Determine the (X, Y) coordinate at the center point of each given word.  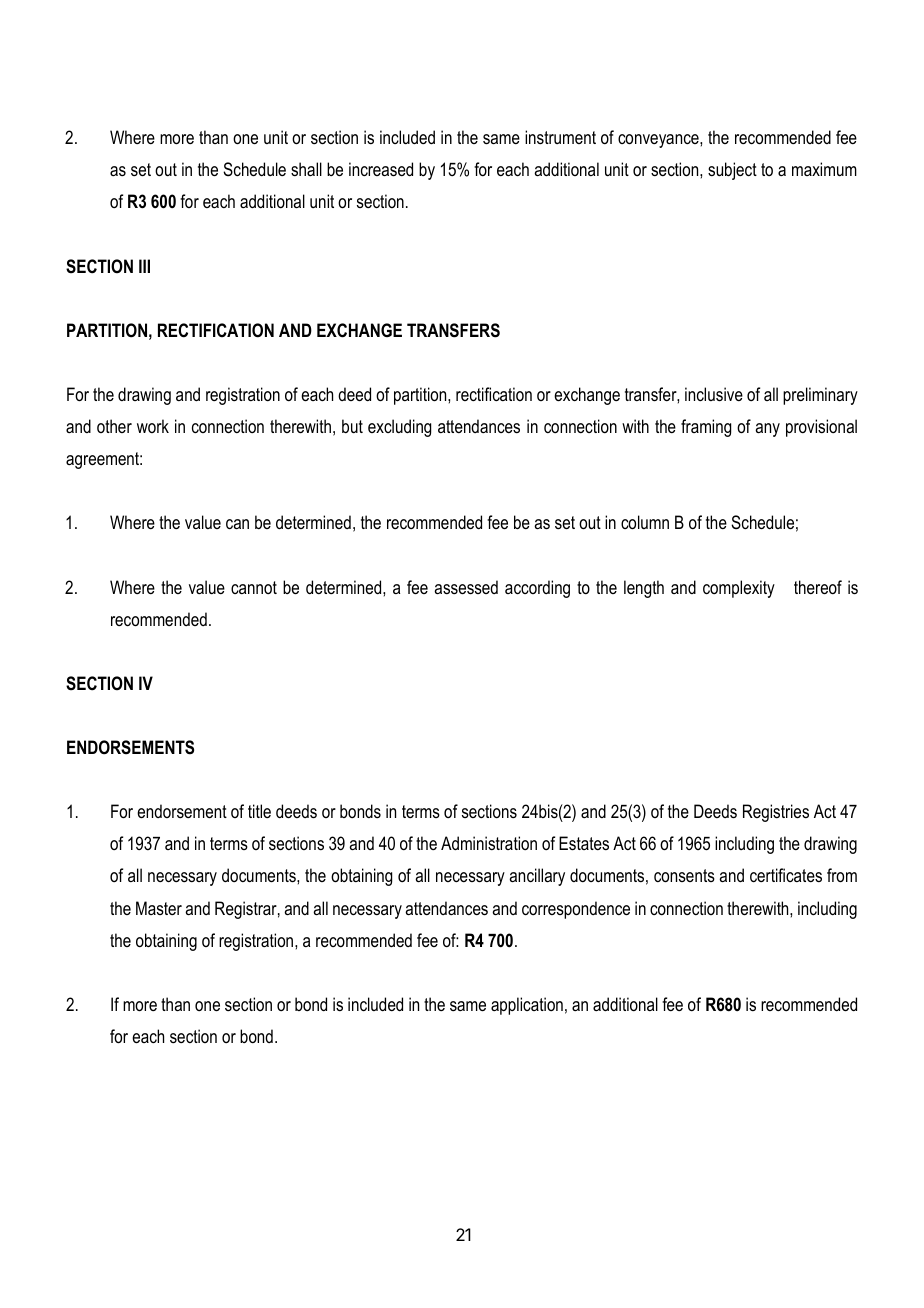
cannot (254, 587)
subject (732, 171)
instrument (560, 137)
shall (306, 169)
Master (159, 908)
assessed (466, 587)
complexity (739, 589)
